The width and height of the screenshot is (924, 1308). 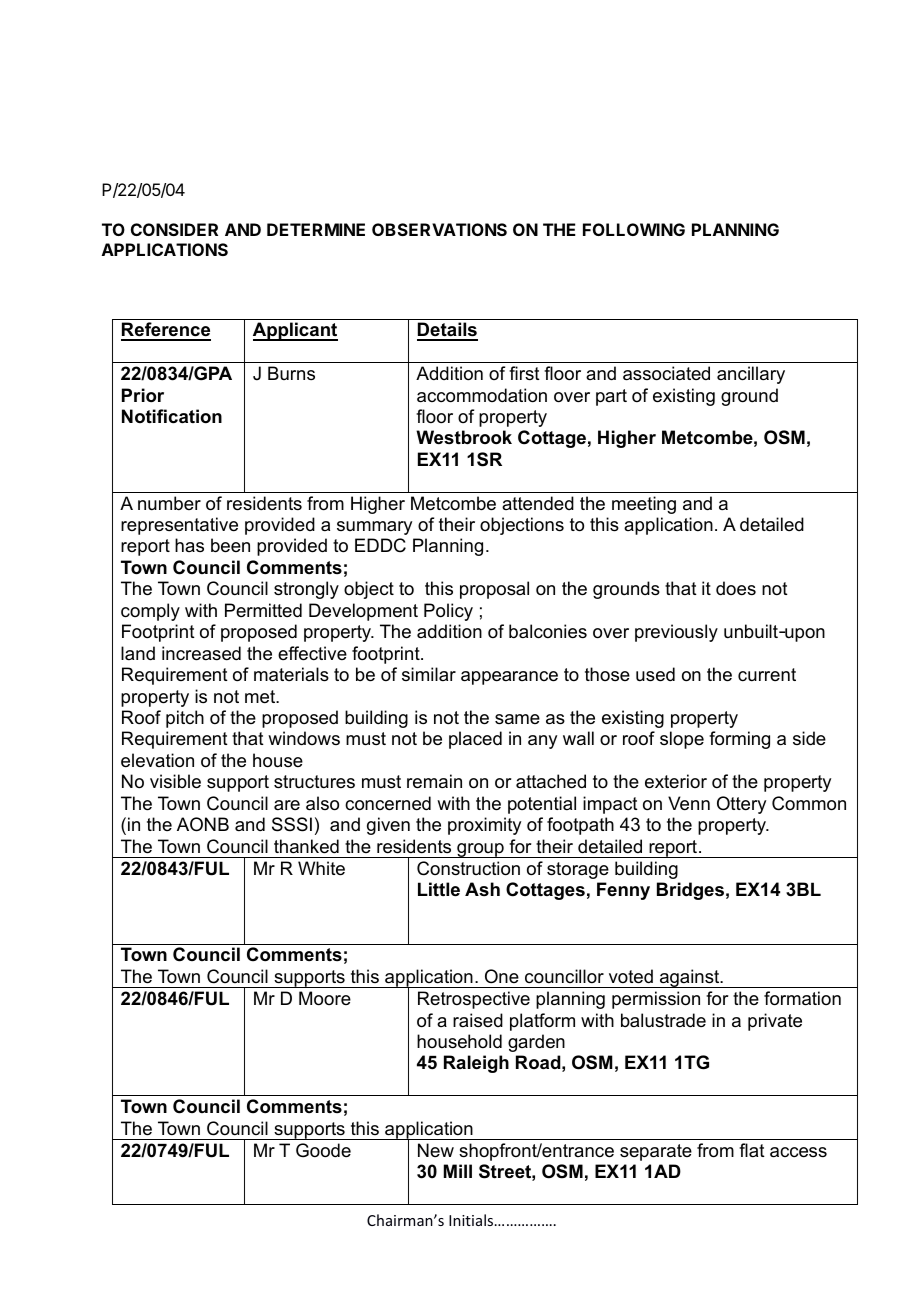 I want to click on Goode, so click(x=323, y=1150).
